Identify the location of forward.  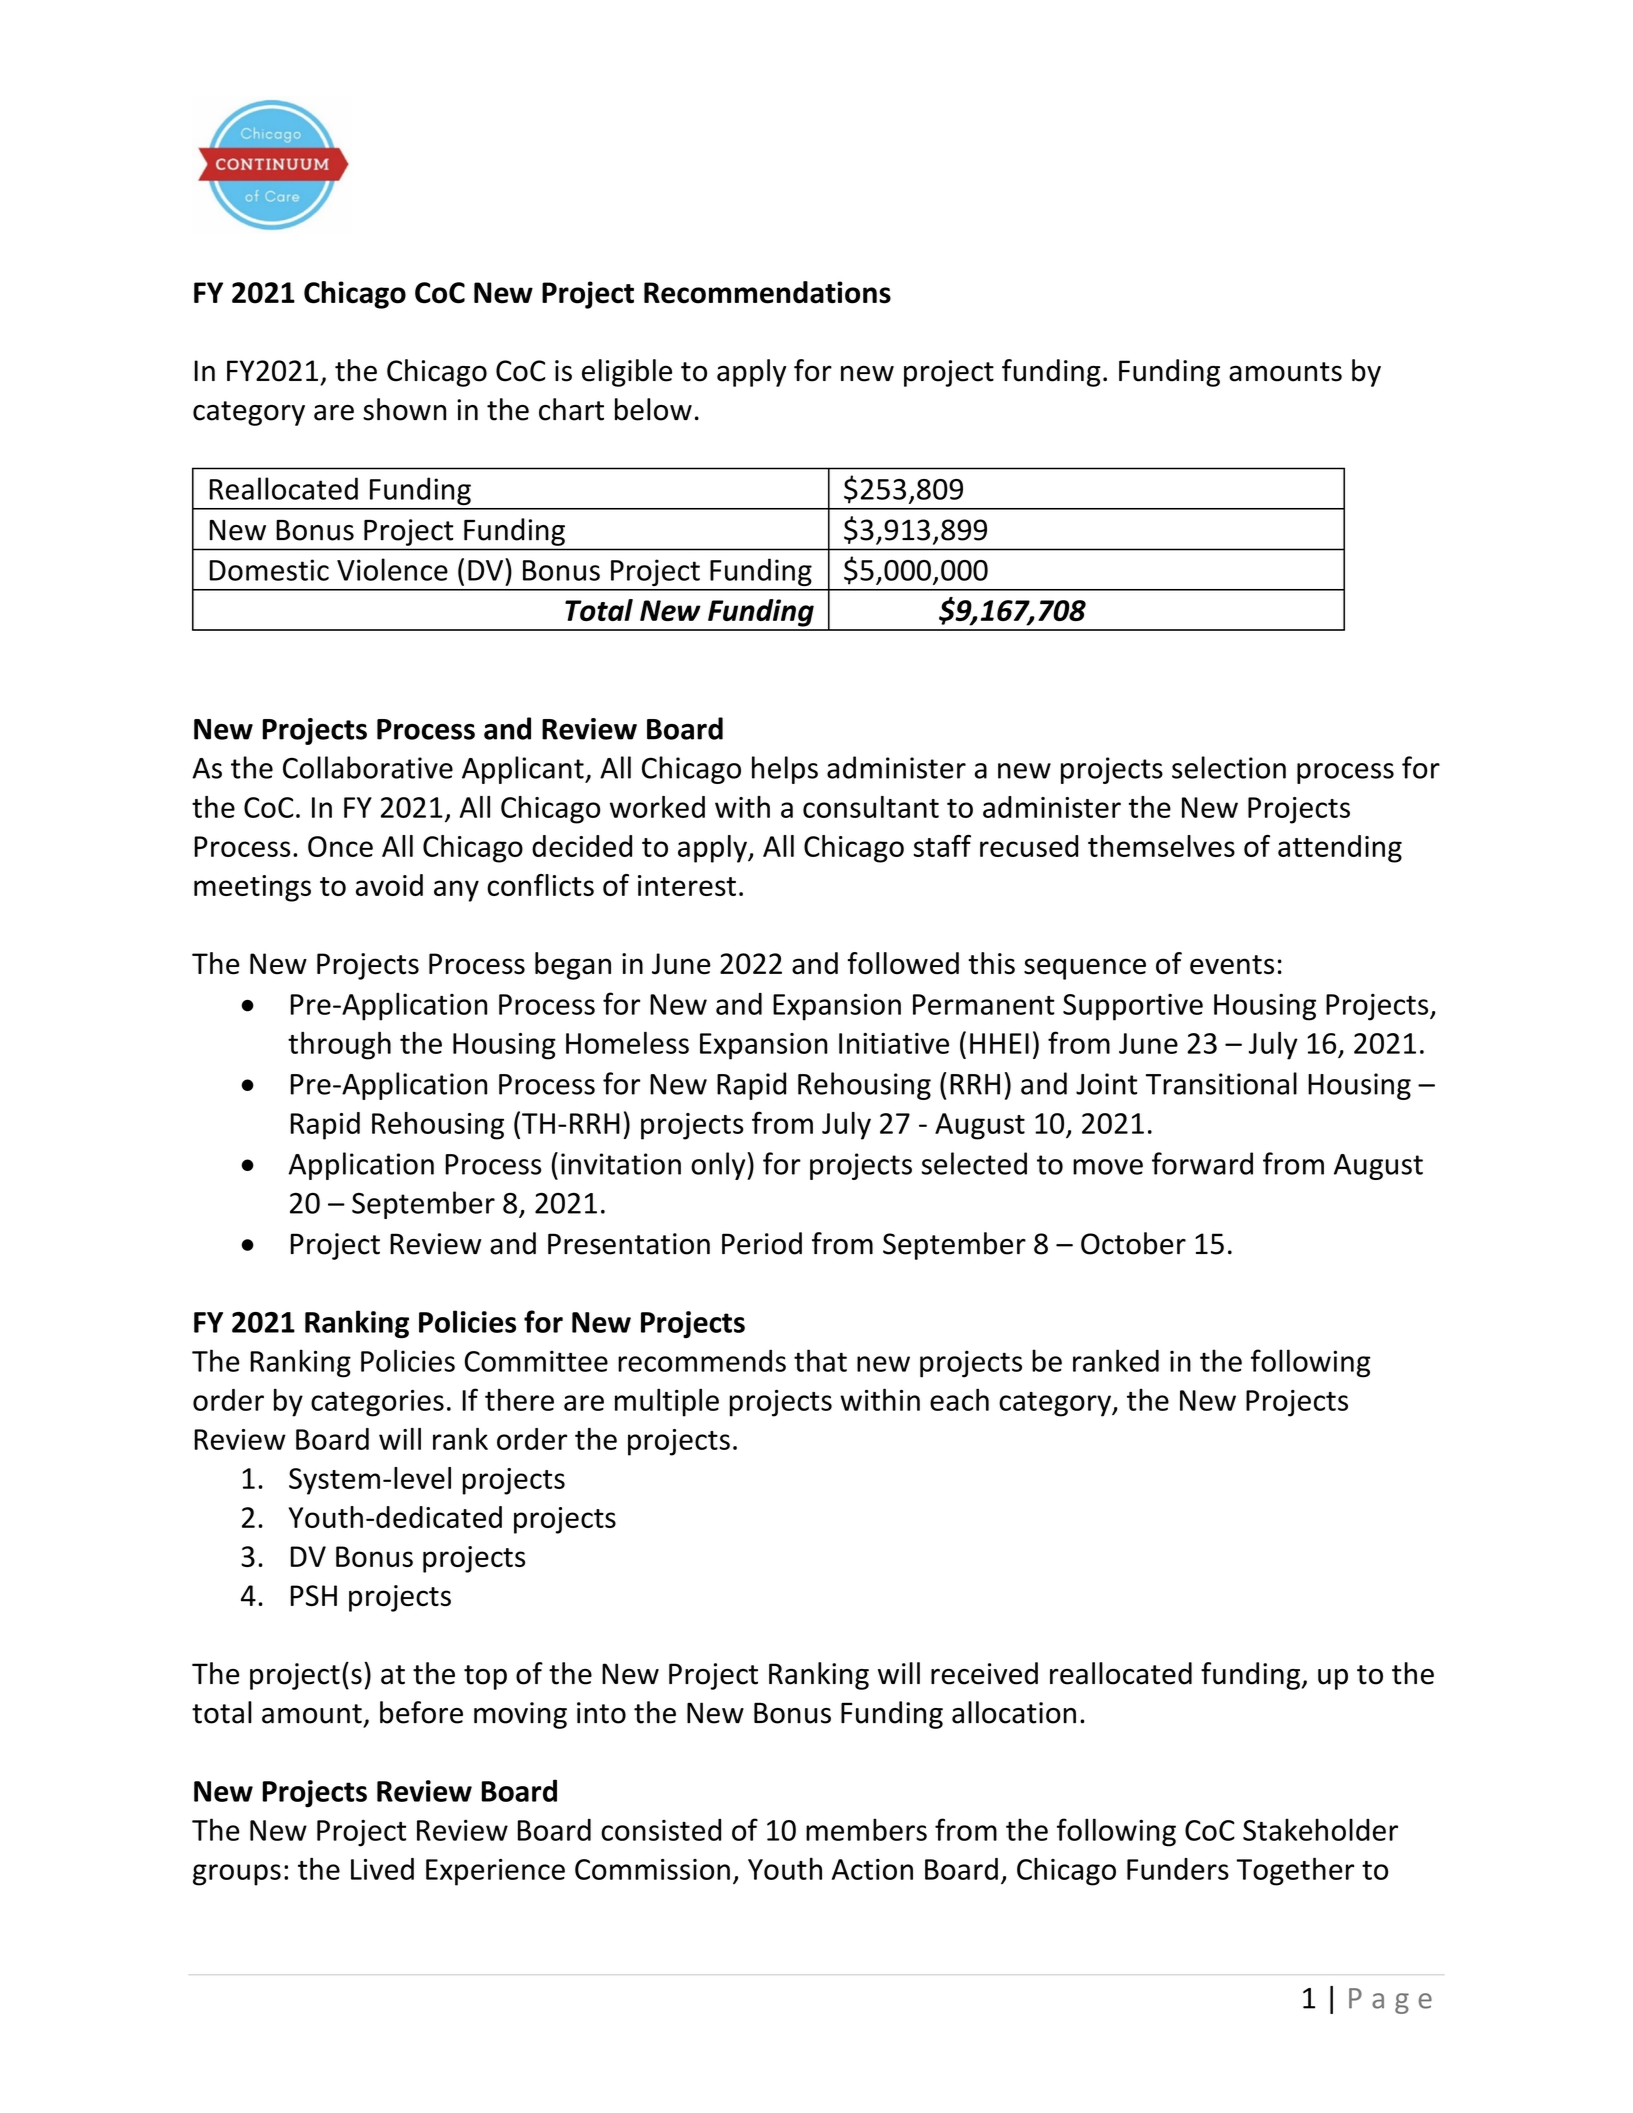
(1202, 1163).
